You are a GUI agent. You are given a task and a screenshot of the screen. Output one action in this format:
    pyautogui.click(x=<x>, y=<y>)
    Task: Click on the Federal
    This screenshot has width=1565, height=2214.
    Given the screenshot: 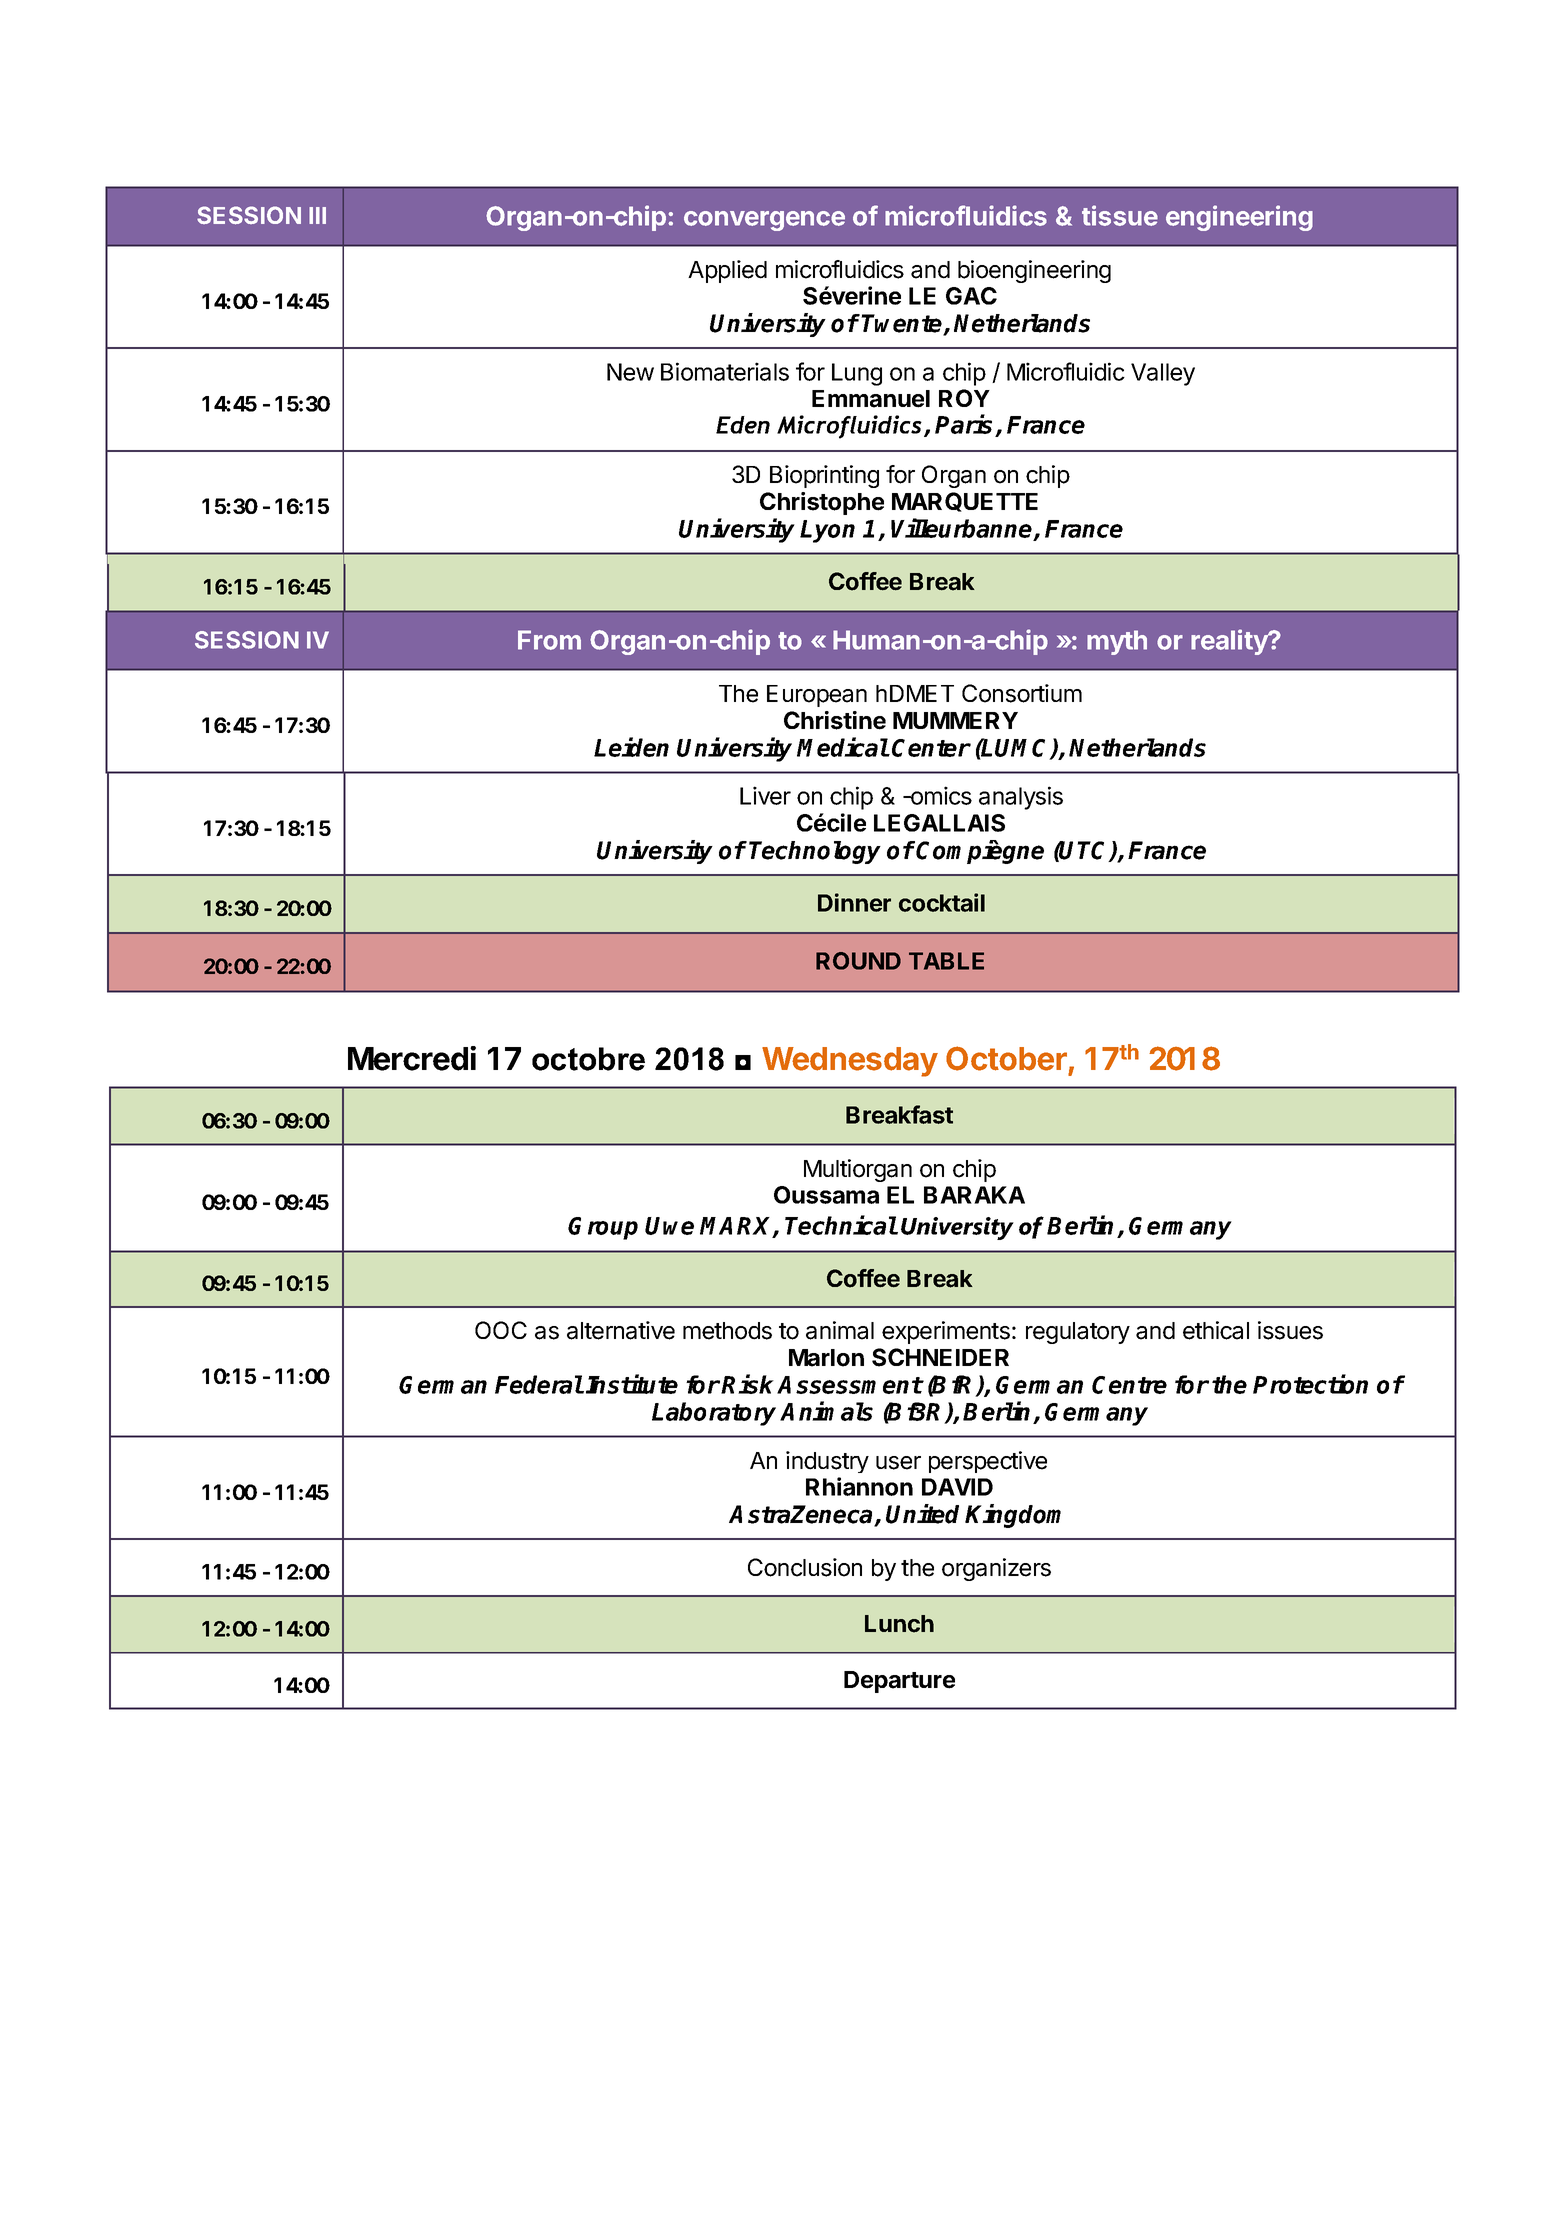 What is the action you would take?
    pyautogui.click(x=539, y=1384)
